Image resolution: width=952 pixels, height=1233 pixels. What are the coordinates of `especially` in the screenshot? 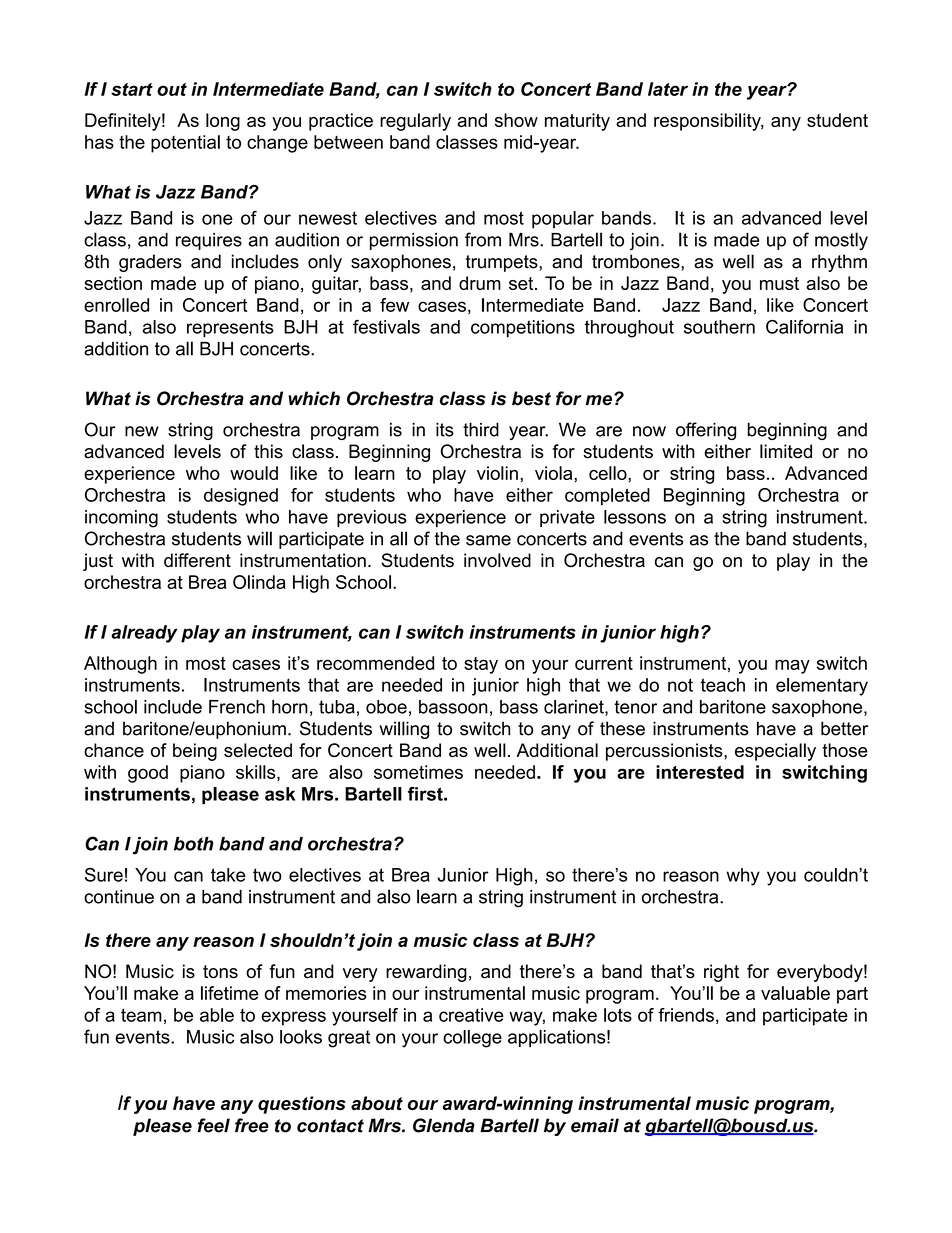 It's located at (775, 752).
